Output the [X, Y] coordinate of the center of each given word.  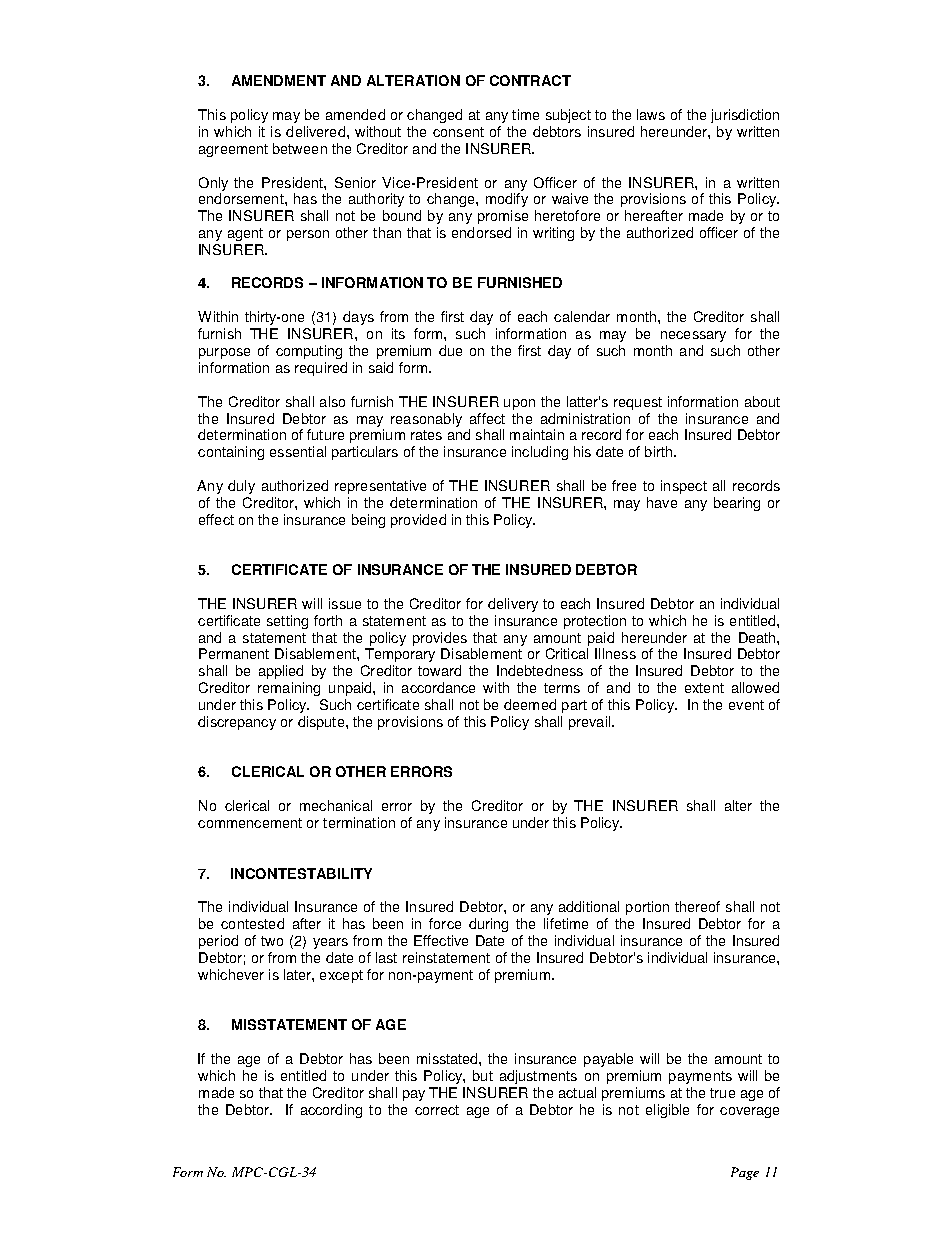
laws [651, 114]
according [331, 1111]
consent [458, 132]
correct [437, 1110]
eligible [667, 1111]
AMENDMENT [279, 80]
